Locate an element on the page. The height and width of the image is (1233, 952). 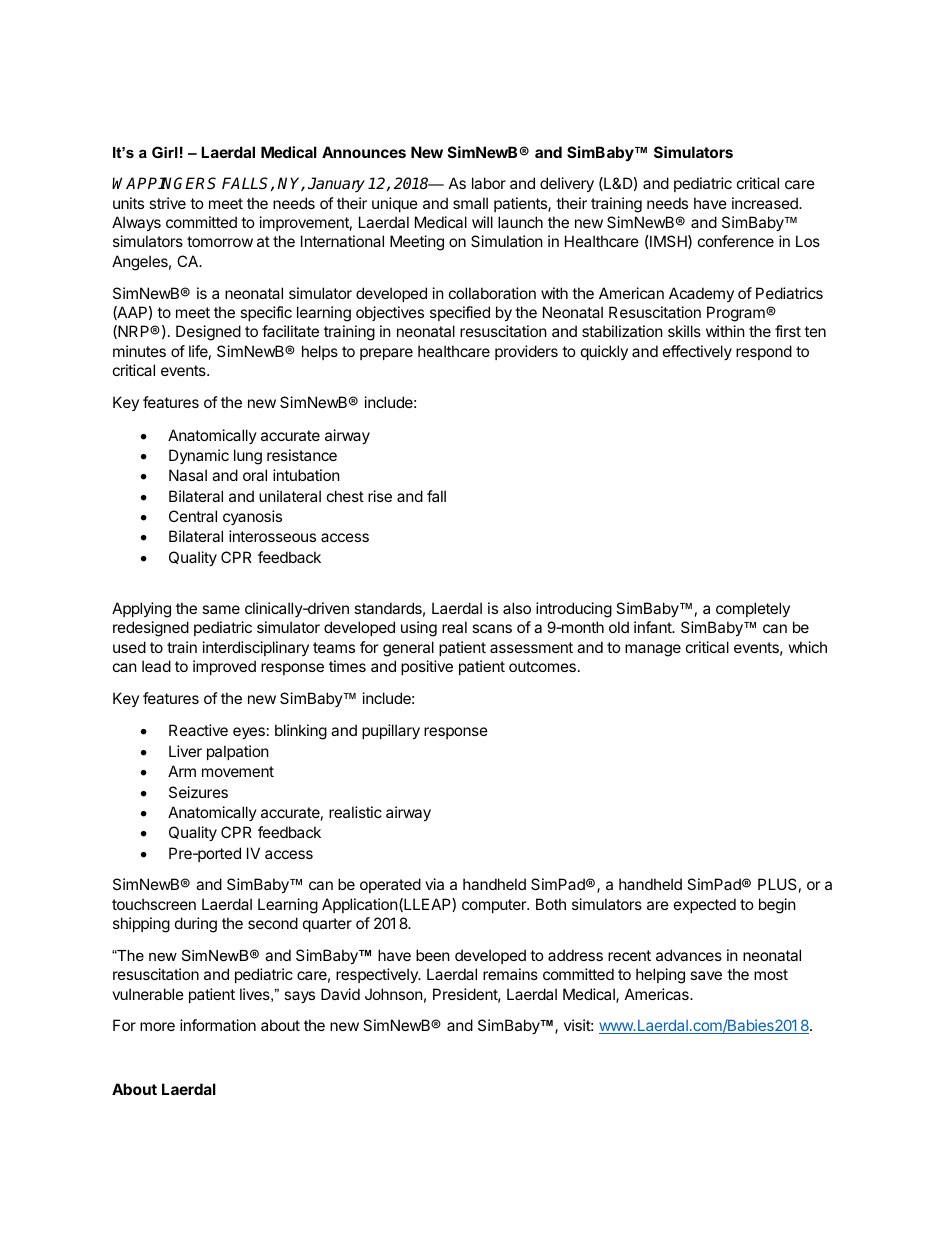
manage is located at coordinates (653, 650).
